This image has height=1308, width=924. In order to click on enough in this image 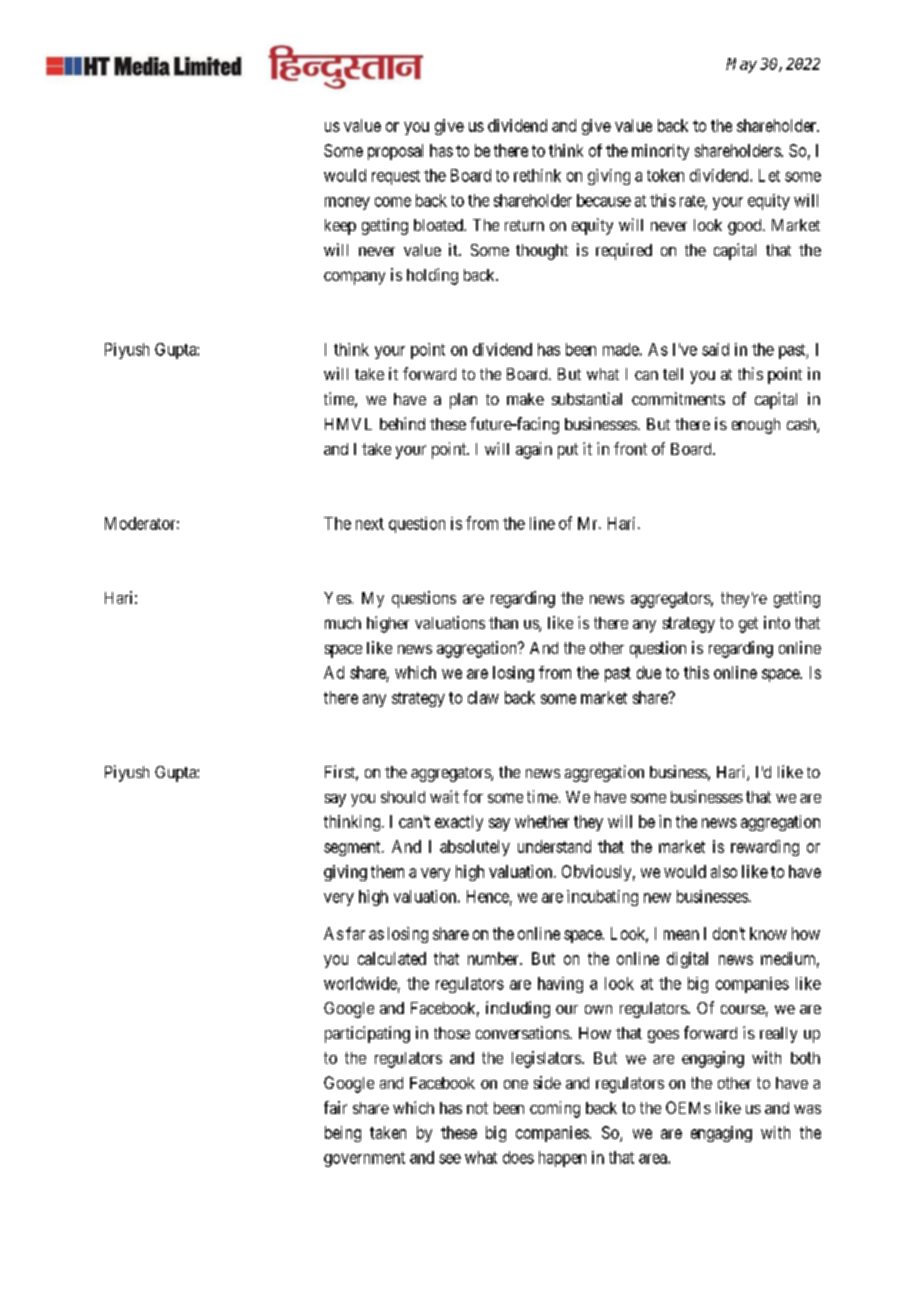, I will do `click(756, 426)`.
